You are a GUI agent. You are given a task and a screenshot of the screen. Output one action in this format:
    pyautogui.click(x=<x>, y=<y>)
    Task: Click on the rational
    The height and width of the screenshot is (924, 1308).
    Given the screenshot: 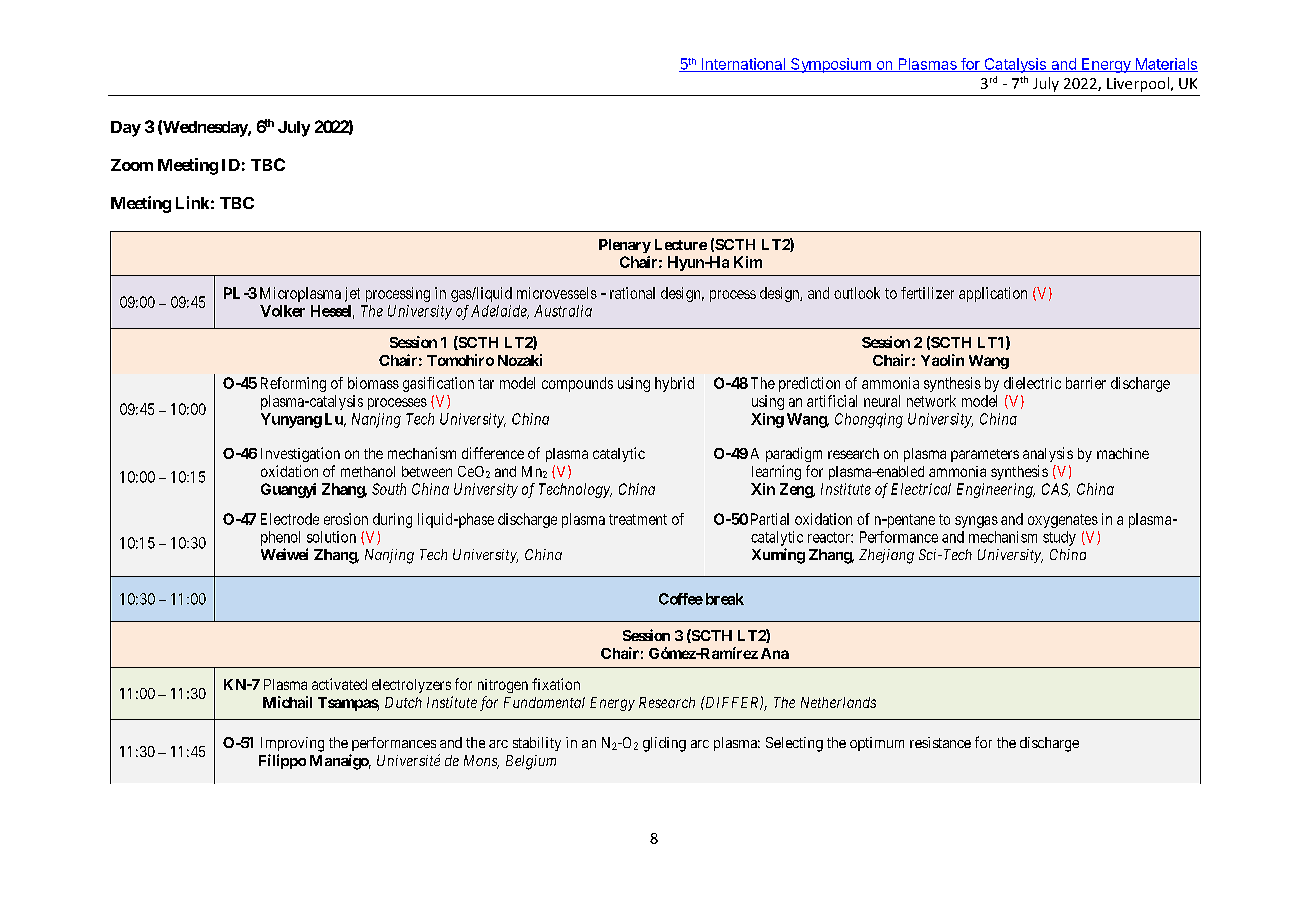 What is the action you would take?
    pyautogui.click(x=632, y=293)
